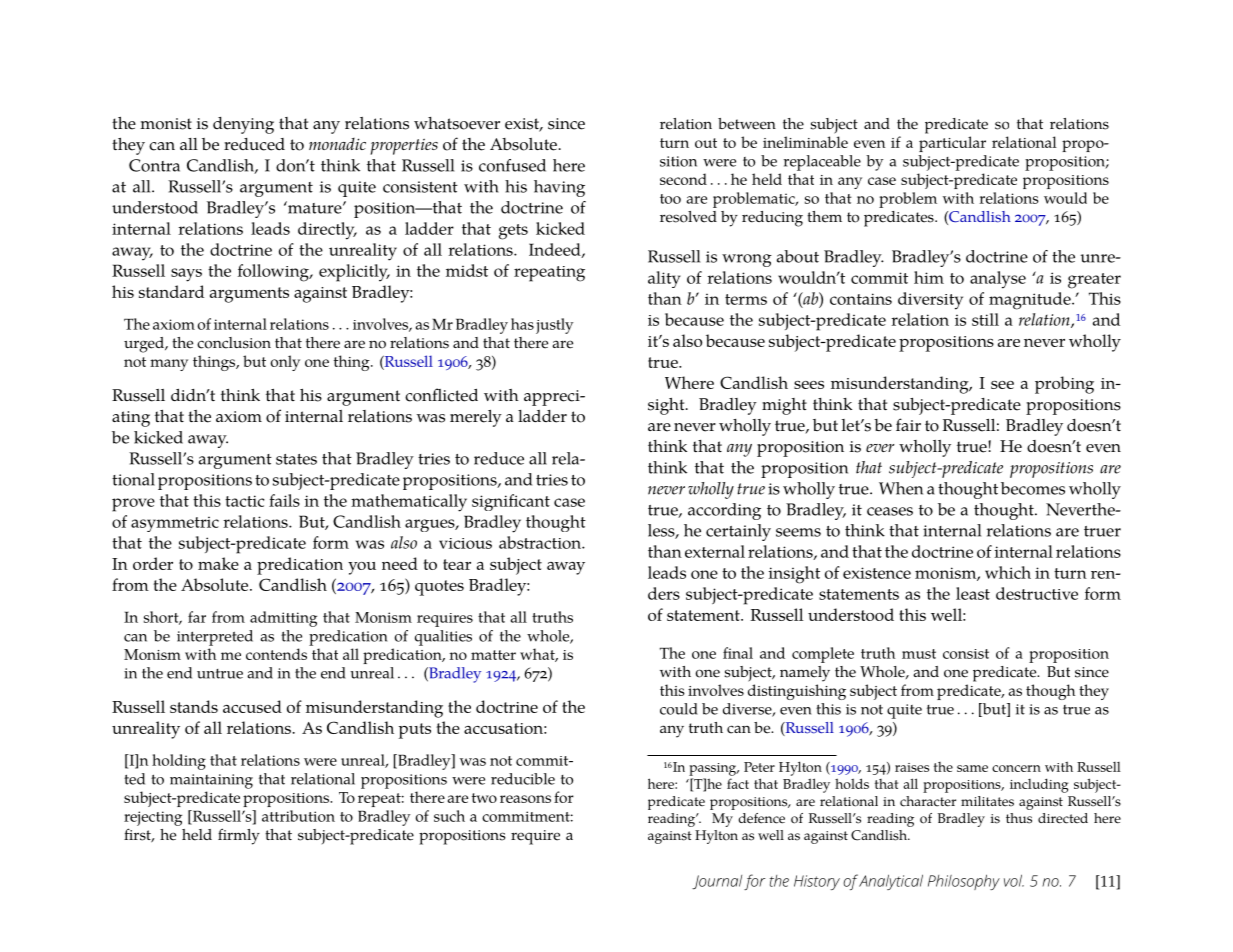 The height and width of the screenshot is (952, 1233). What do you see at coordinates (243, 125) in the screenshot?
I see `denying` at bounding box center [243, 125].
